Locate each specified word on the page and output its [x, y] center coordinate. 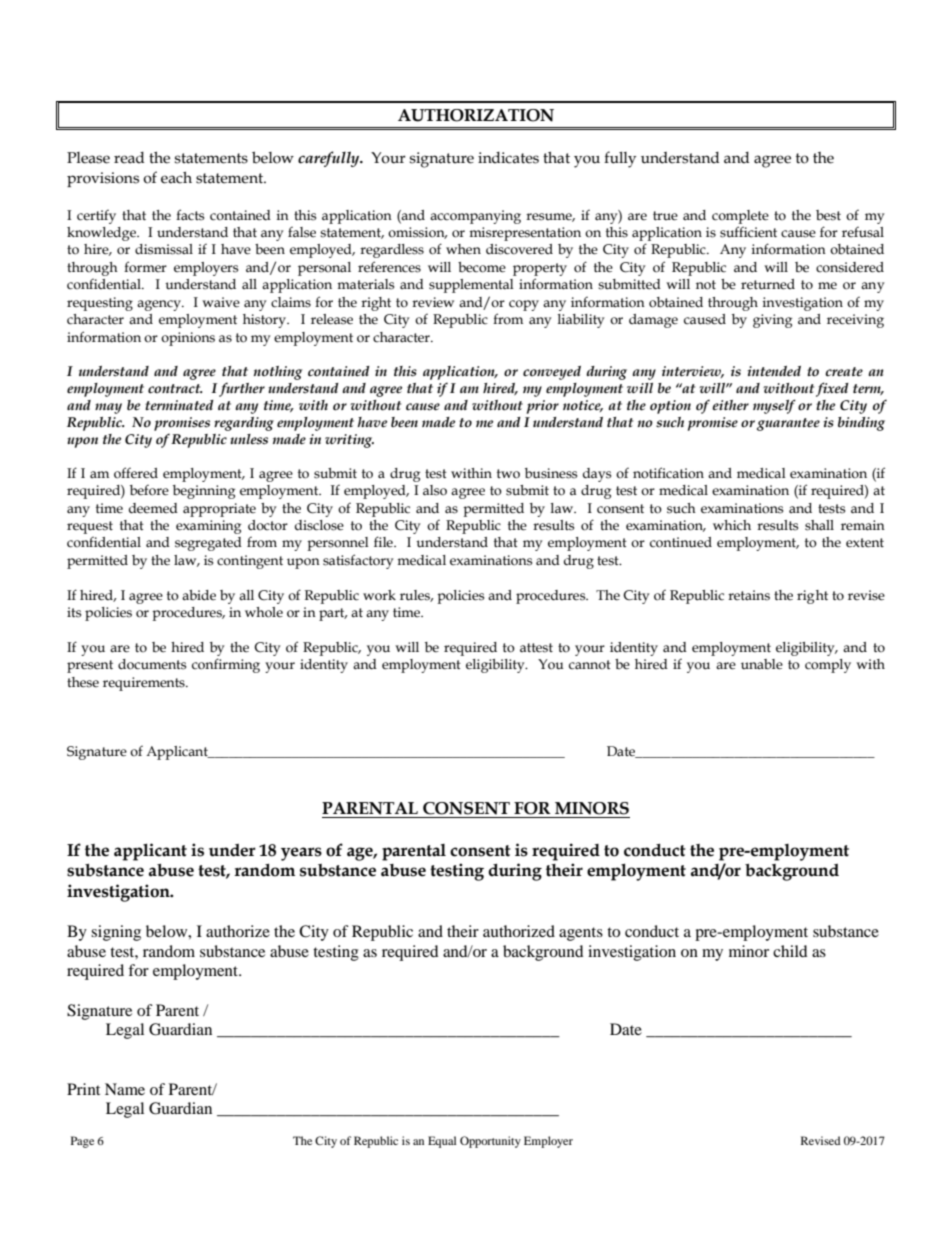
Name [125, 1089]
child [790, 951]
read [129, 158]
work [379, 595]
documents [152, 664]
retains [749, 595]
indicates [508, 158]
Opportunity [490, 1142]
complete [740, 217]
